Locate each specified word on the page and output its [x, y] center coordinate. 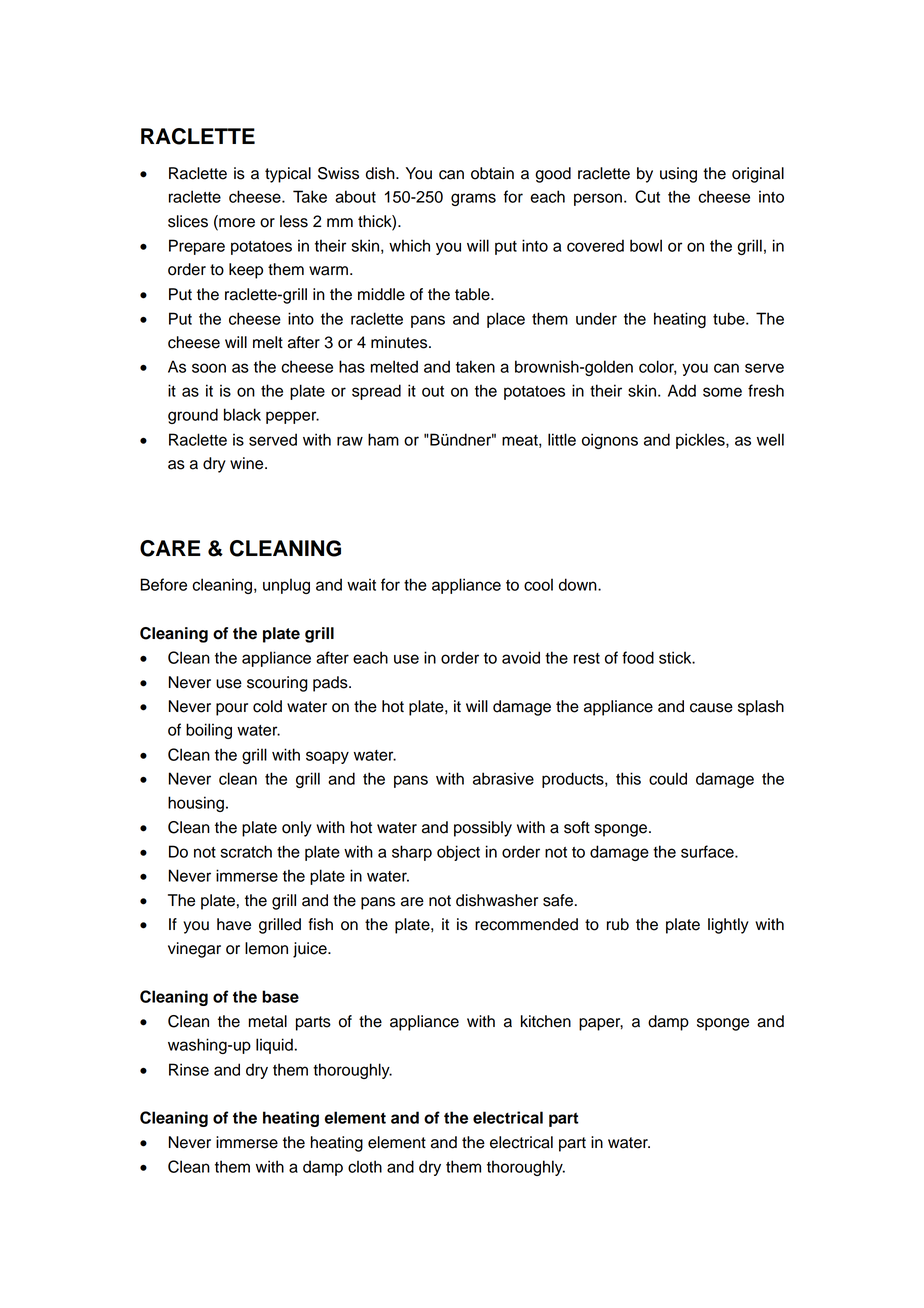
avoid [521, 657]
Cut [647, 196]
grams [473, 199]
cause [711, 708]
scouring [277, 684]
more [236, 222]
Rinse [189, 1069]
